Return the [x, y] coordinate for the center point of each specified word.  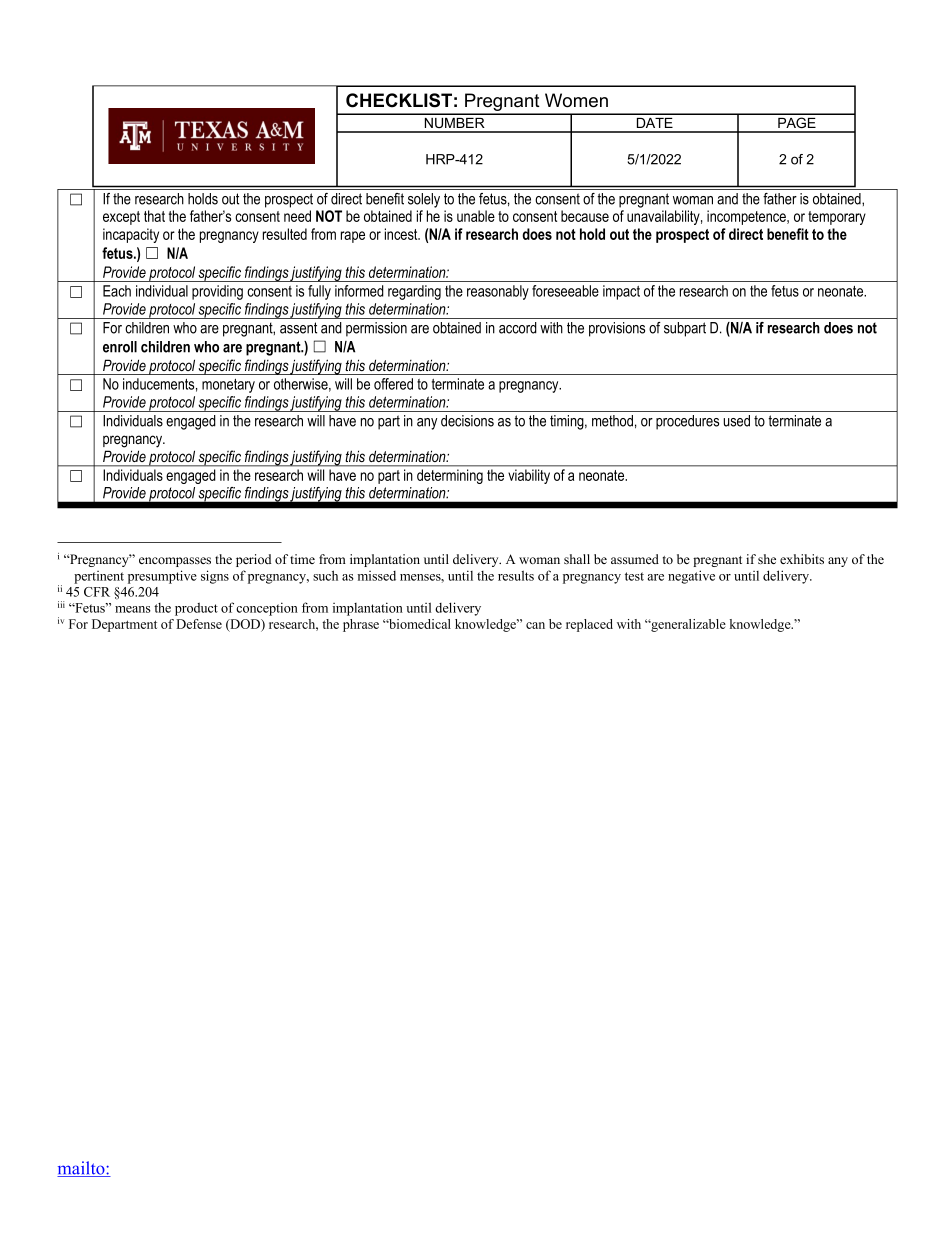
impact [621, 292]
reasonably [498, 292]
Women [576, 100]
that [154, 216]
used [736, 421]
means [133, 609]
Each [117, 291]
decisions [467, 421]
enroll [120, 347]
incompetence [747, 217]
